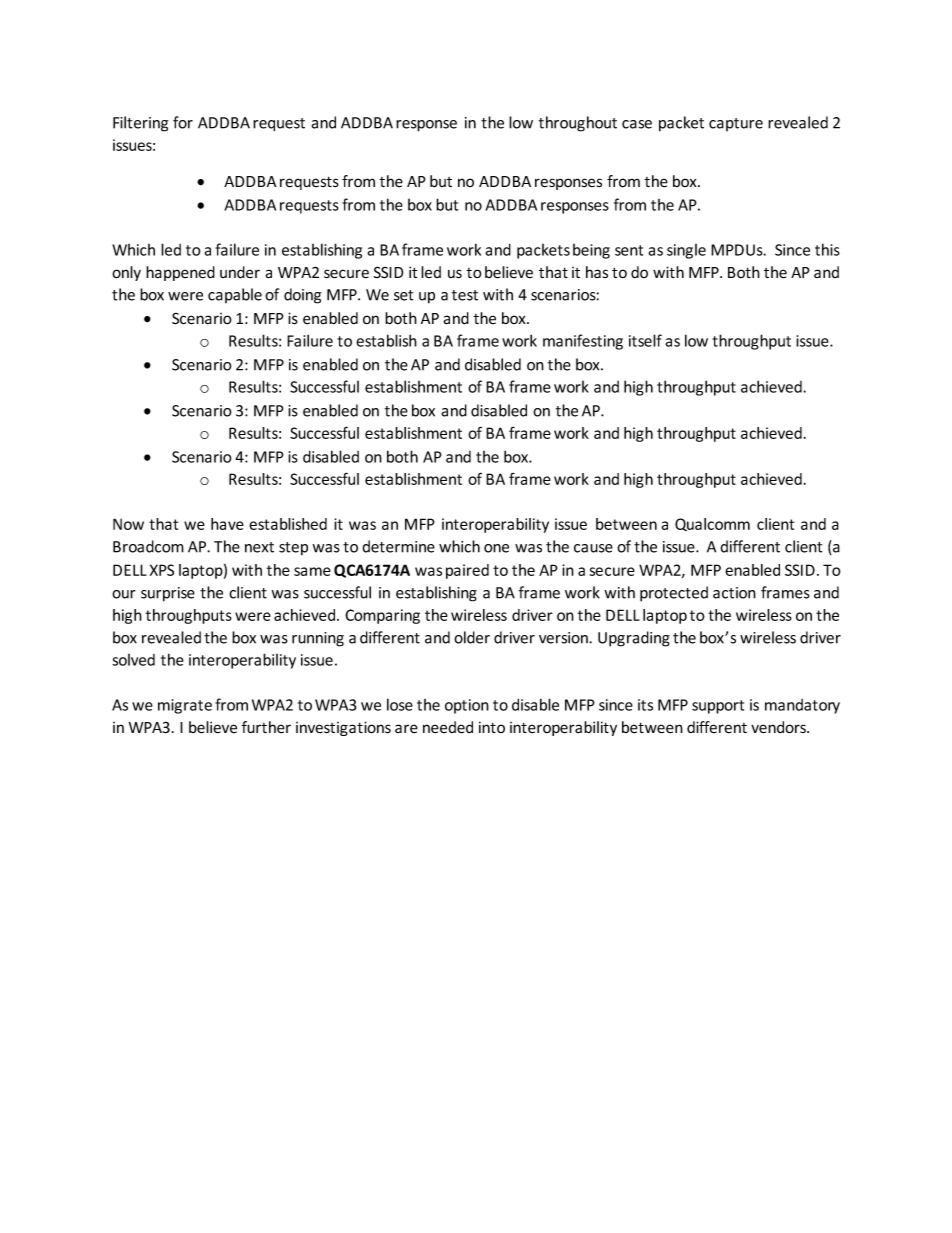 Image resolution: width=952 pixels, height=1233 pixels. I want to click on test, so click(465, 295).
